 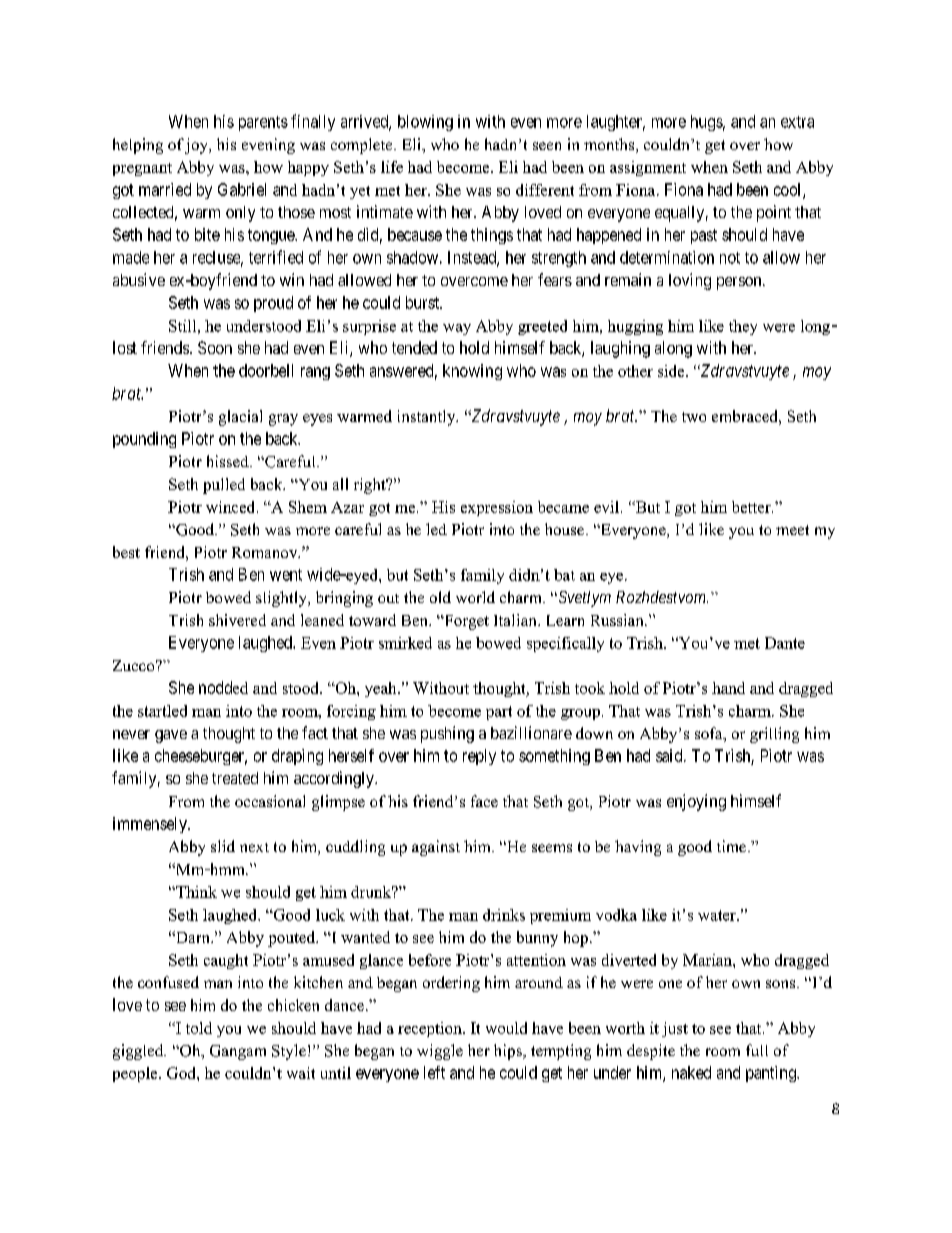 I want to click on part, so click(x=499, y=713).
